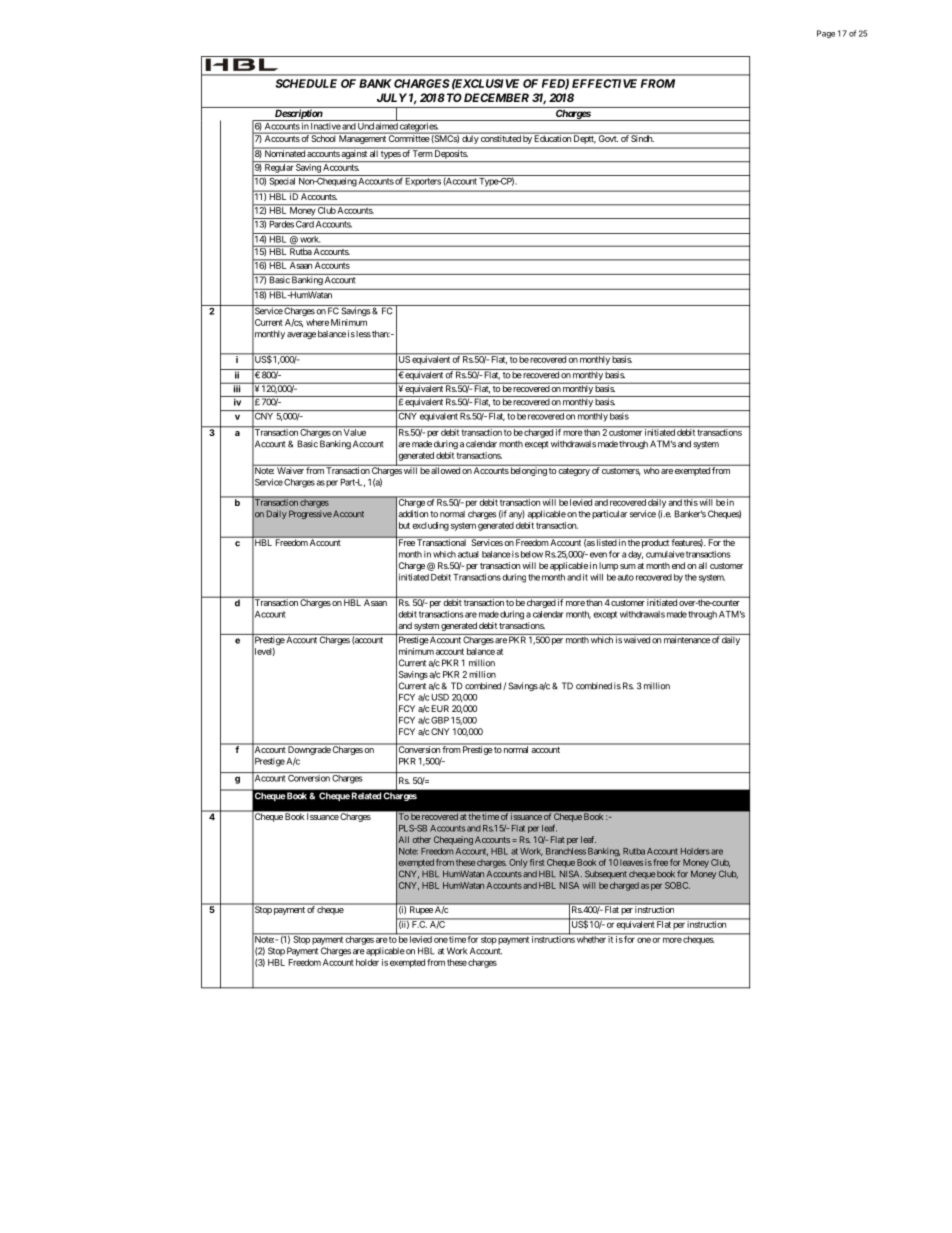 This image has width=952, height=1233. What do you see at coordinates (628, 566) in the image?
I see `sum` at bounding box center [628, 566].
